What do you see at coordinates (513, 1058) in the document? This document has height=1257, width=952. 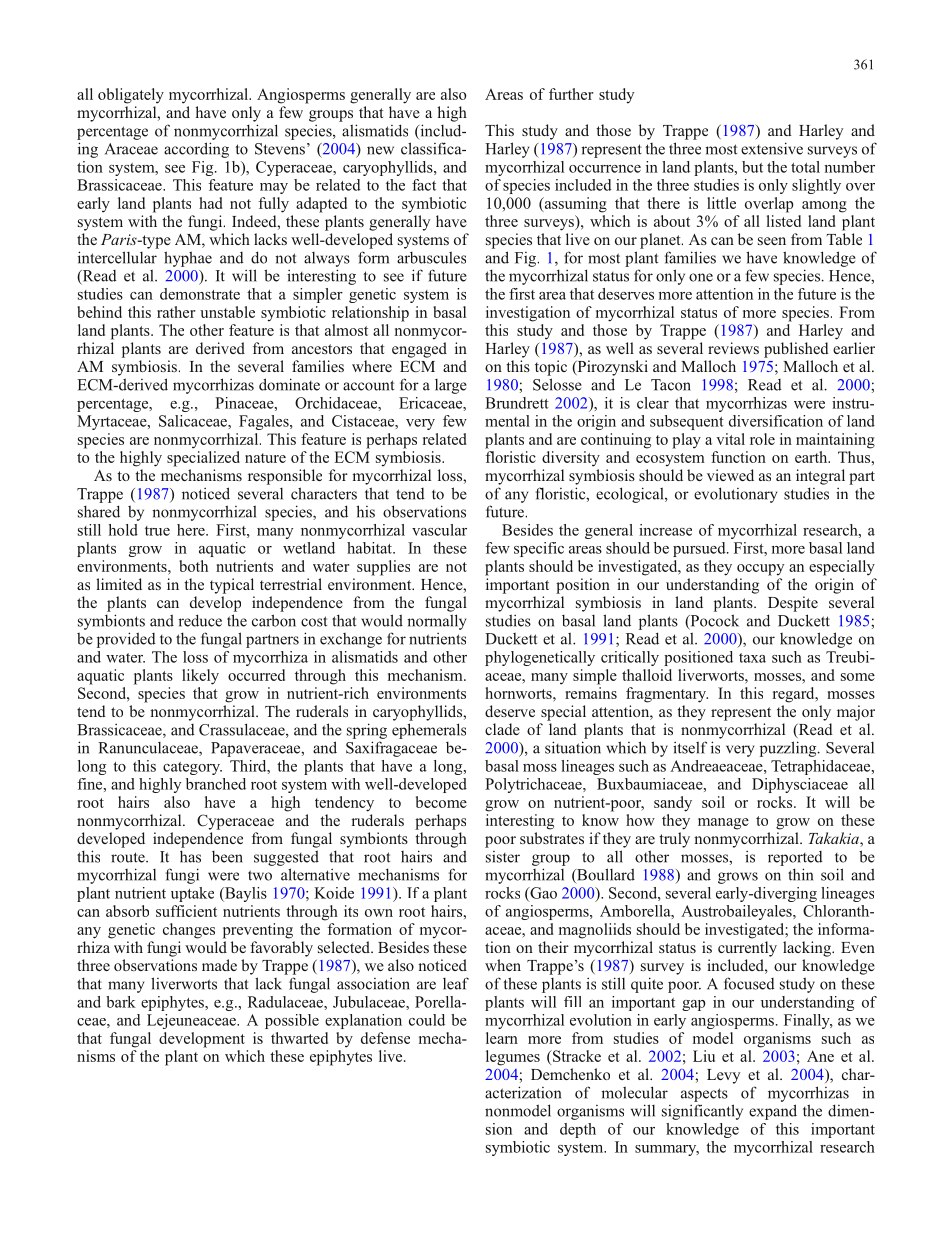 I see `legumes` at bounding box center [513, 1058].
